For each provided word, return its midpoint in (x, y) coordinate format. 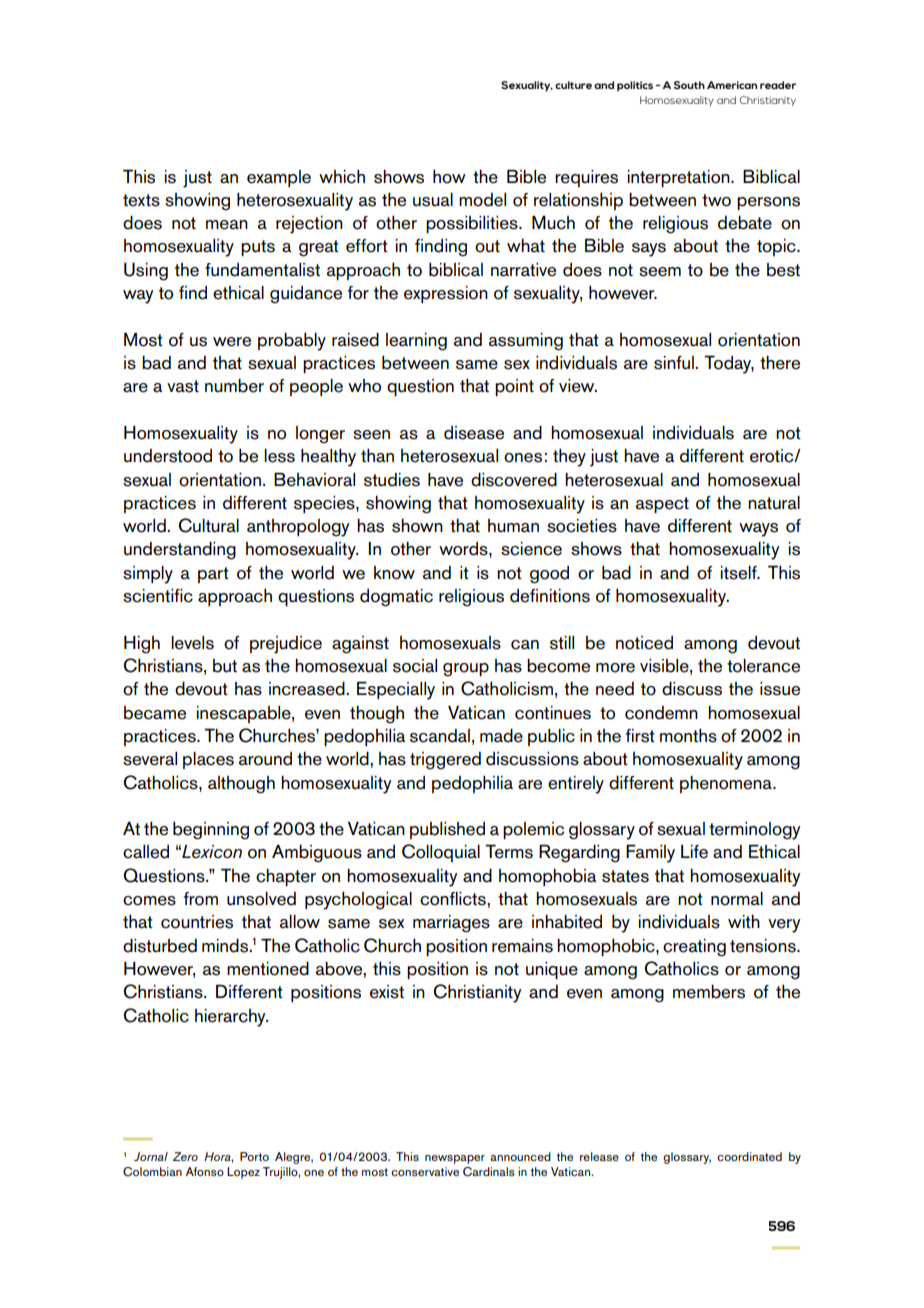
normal (737, 899)
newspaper (455, 1159)
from (201, 899)
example (279, 178)
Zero (185, 1156)
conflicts (454, 899)
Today (729, 364)
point (514, 387)
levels (192, 643)
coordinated (749, 1156)
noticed (644, 643)
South (689, 85)
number (234, 385)
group (466, 670)
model (482, 200)
